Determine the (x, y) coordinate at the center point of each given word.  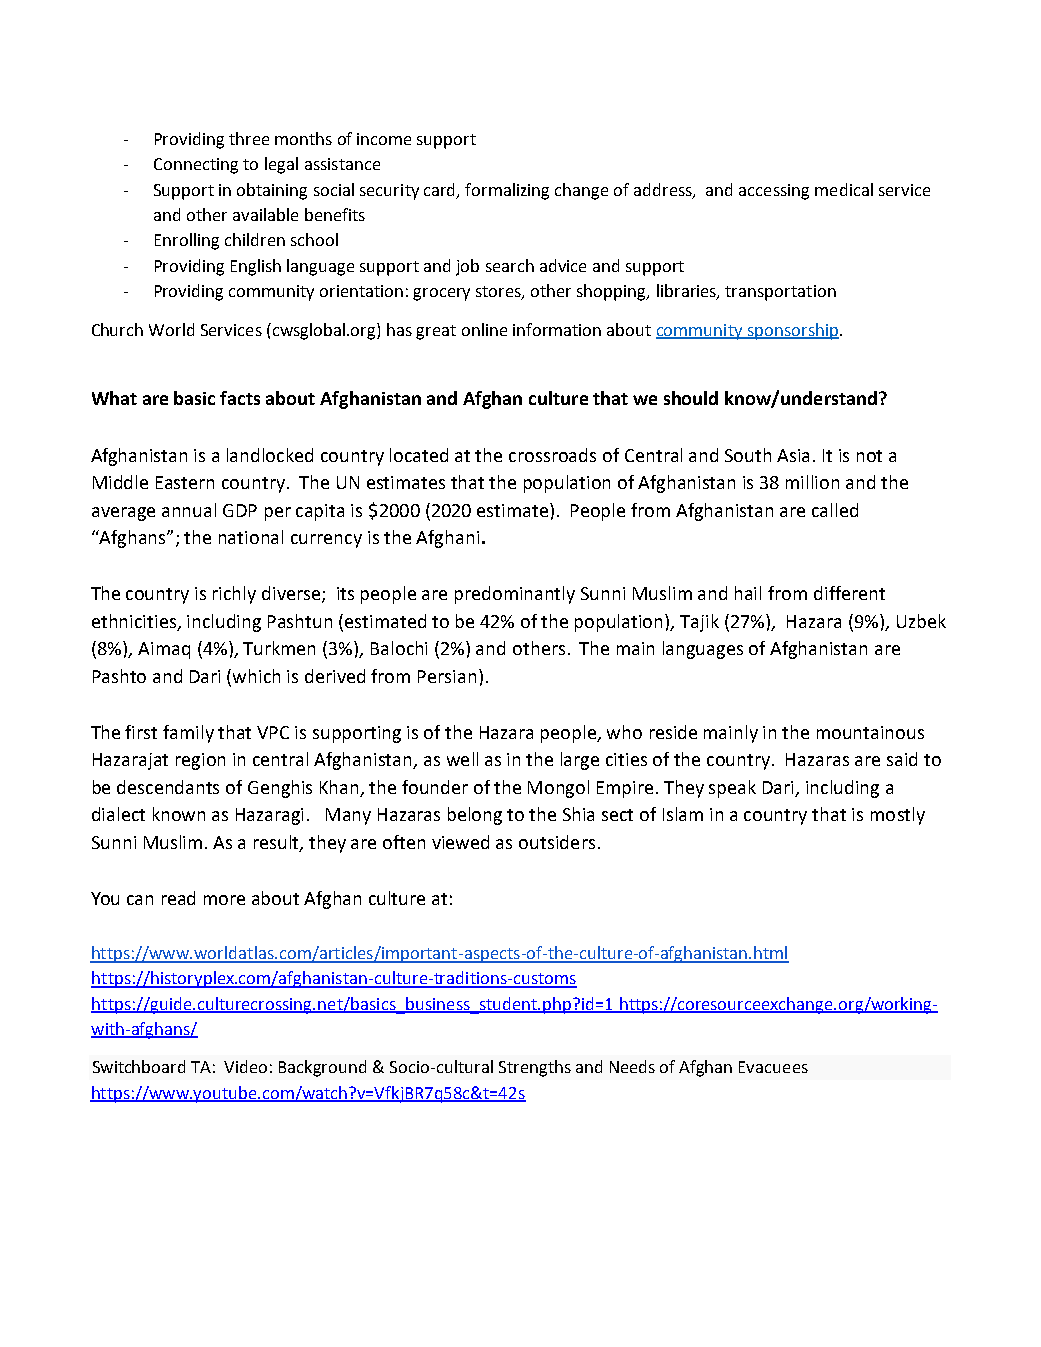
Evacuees (773, 1067)
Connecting (196, 166)
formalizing (507, 191)
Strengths (535, 1068)
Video (245, 1066)
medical (844, 189)
